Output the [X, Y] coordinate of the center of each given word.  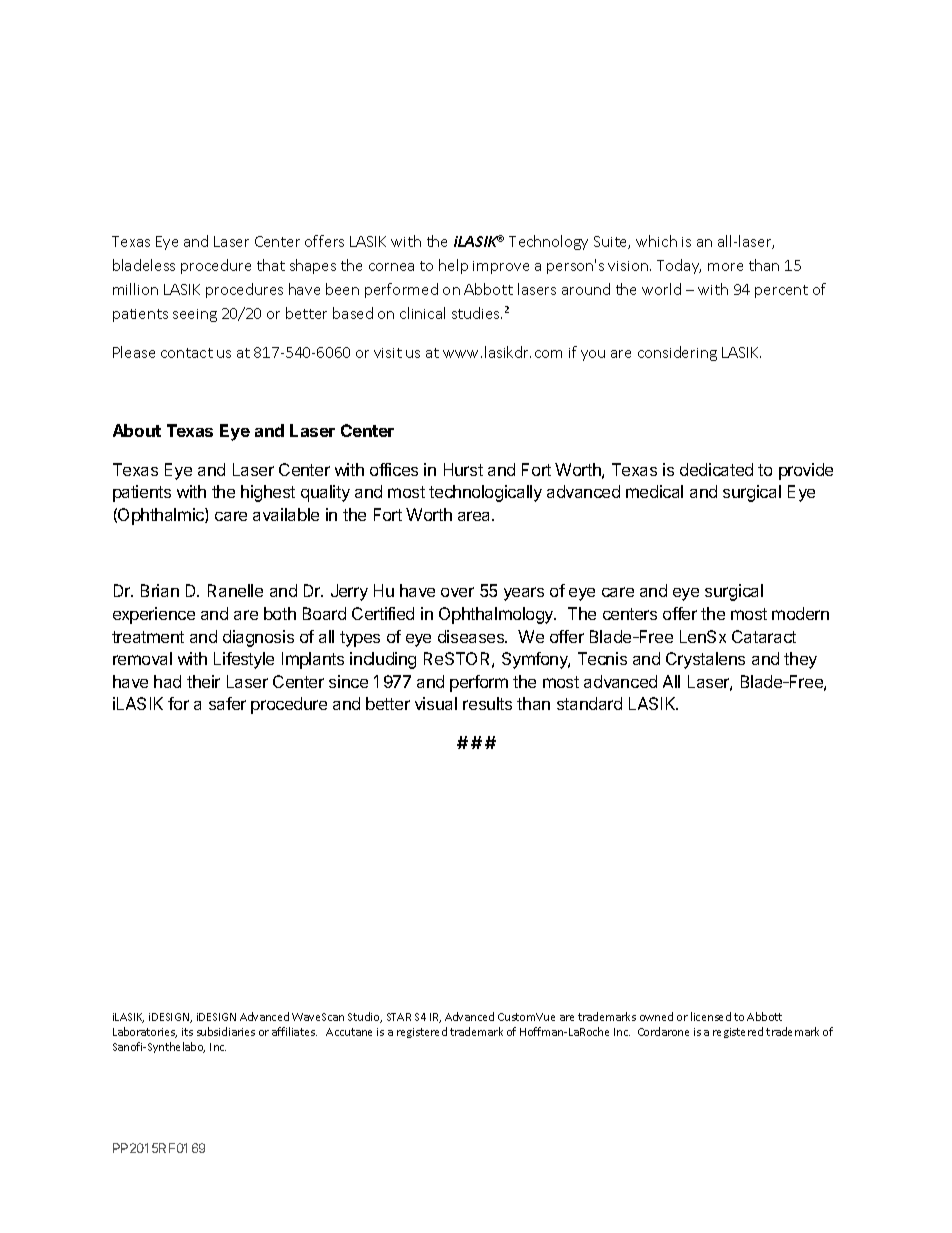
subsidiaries [226, 1031]
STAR [399, 1017]
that [271, 265]
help [453, 266]
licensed [711, 1016]
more [725, 267]
